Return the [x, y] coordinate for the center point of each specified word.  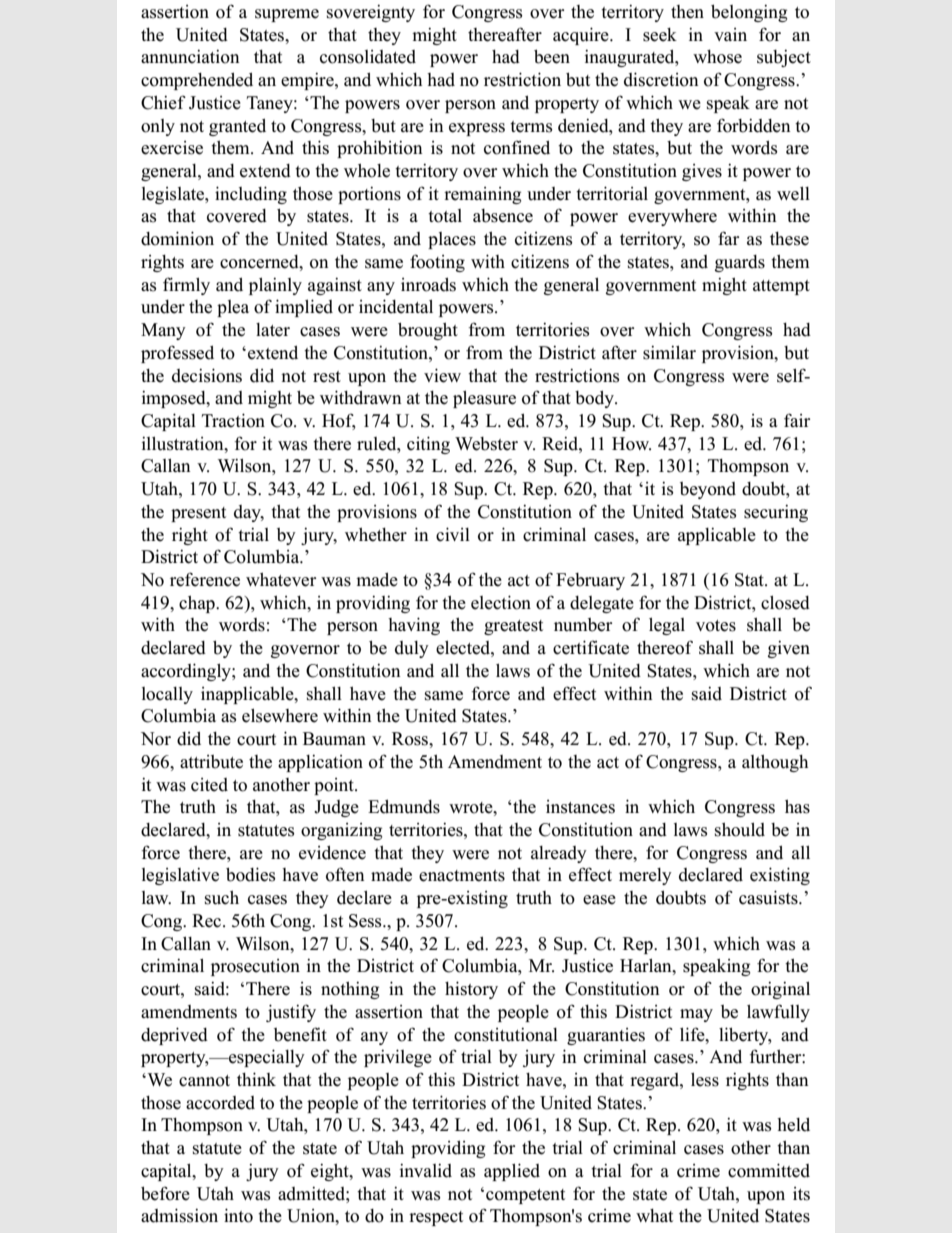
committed [769, 1170]
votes [716, 626]
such [222, 898]
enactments [462, 876]
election [501, 602]
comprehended [197, 81]
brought [428, 331]
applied [512, 1172]
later [273, 330]
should [740, 830]
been [552, 57]
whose [717, 57]
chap [198, 604]
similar [669, 353]
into [238, 1215]
